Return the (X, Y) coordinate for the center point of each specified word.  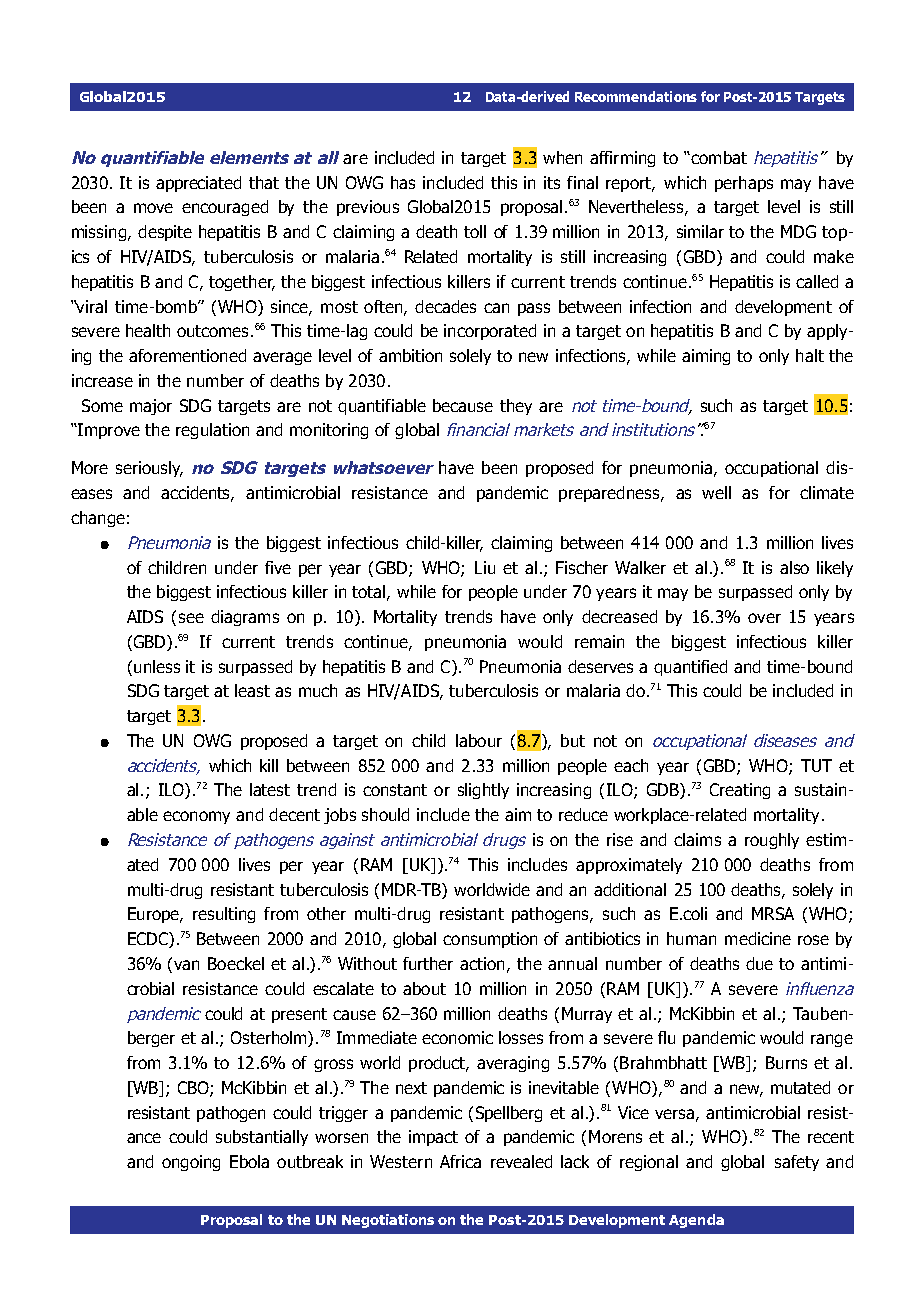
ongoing (191, 1163)
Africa (460, 1161)
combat (718, 157)
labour (479, 740)
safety (797, 1163)
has (403, 182)
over (764, 618)
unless (157, 666)
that (264, 182)
